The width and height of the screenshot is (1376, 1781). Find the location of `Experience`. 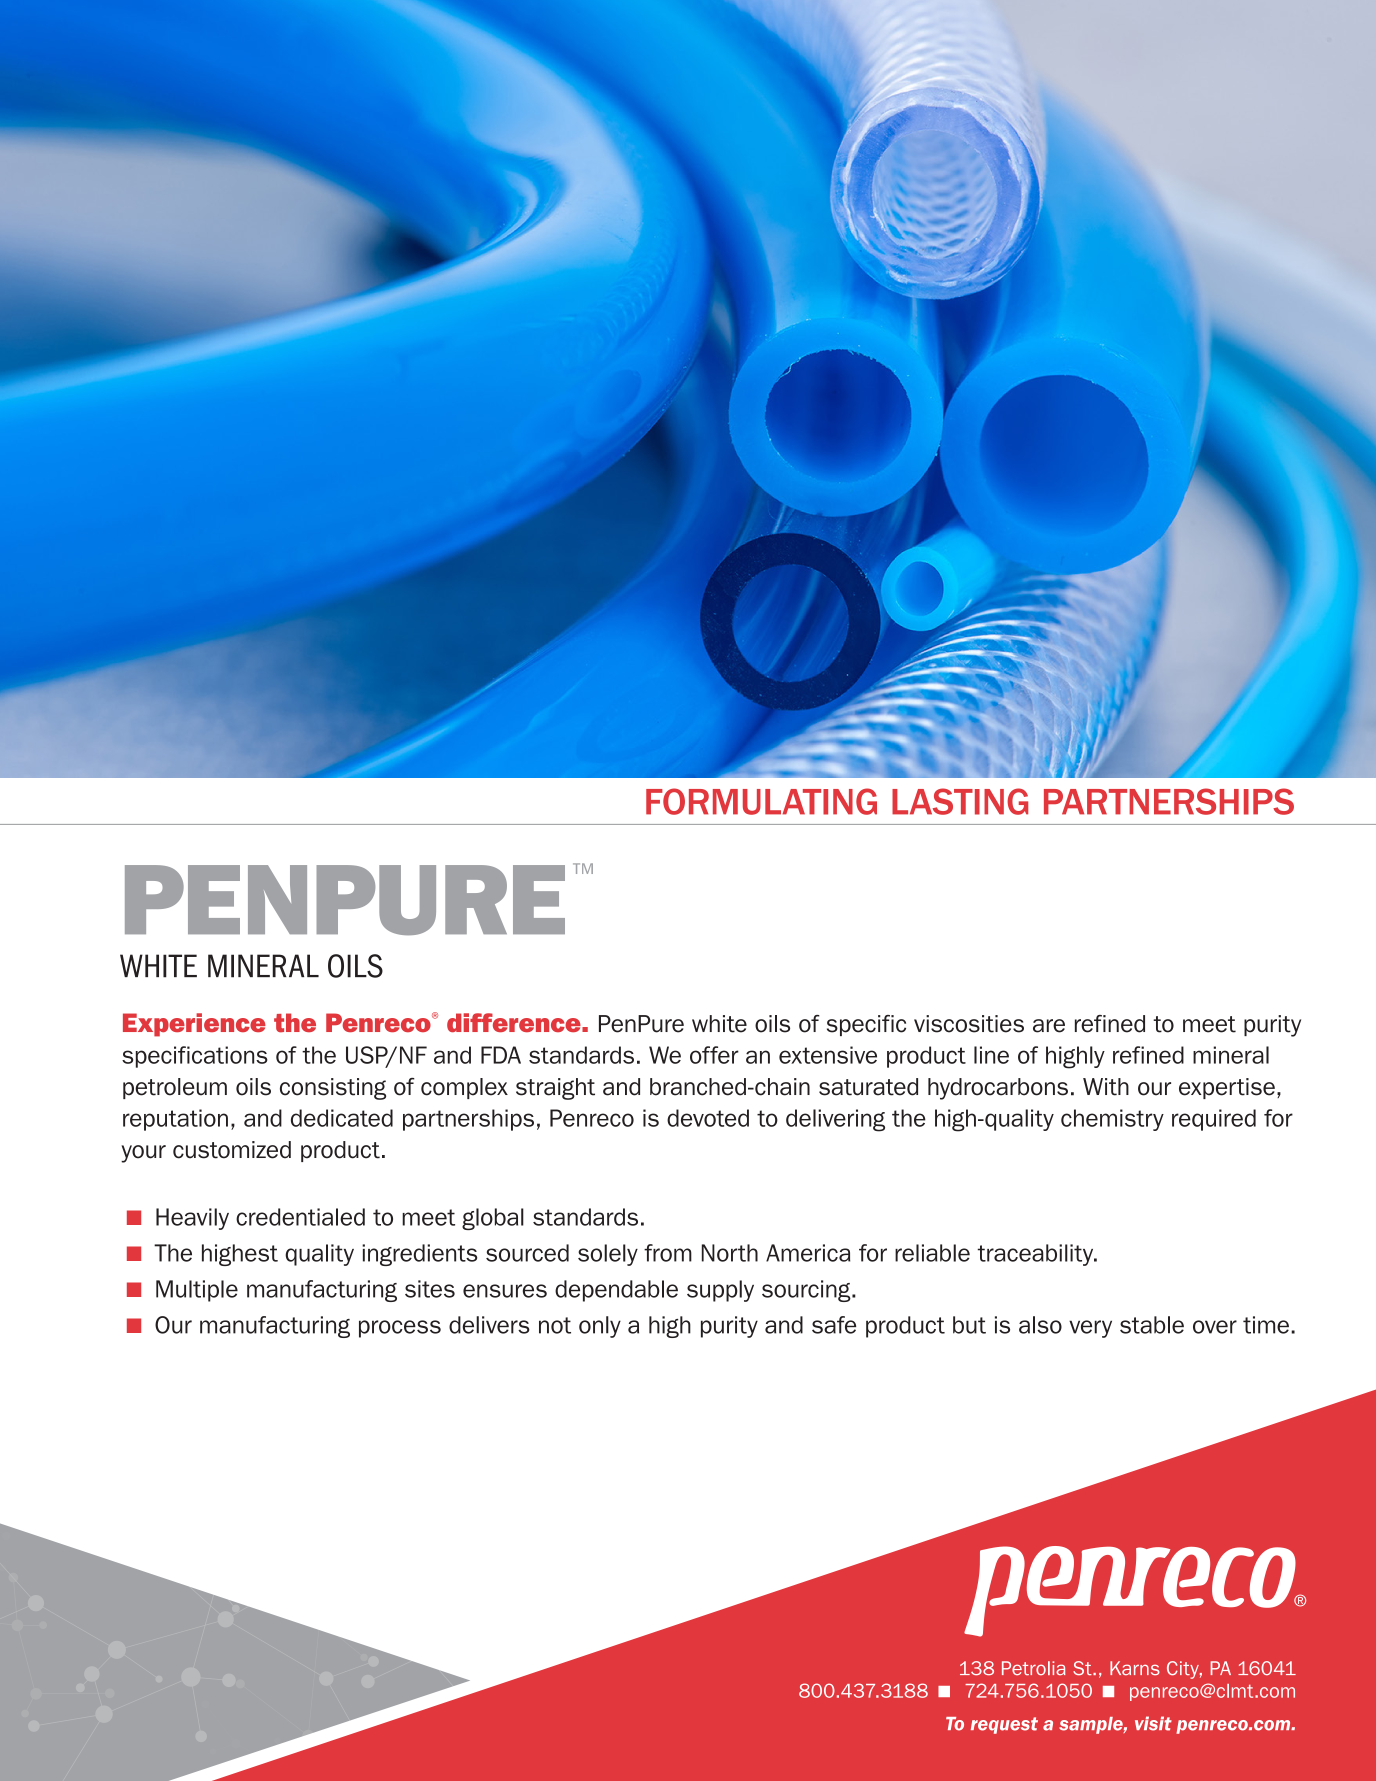

Experience is located at coordinates (194, 1025).
